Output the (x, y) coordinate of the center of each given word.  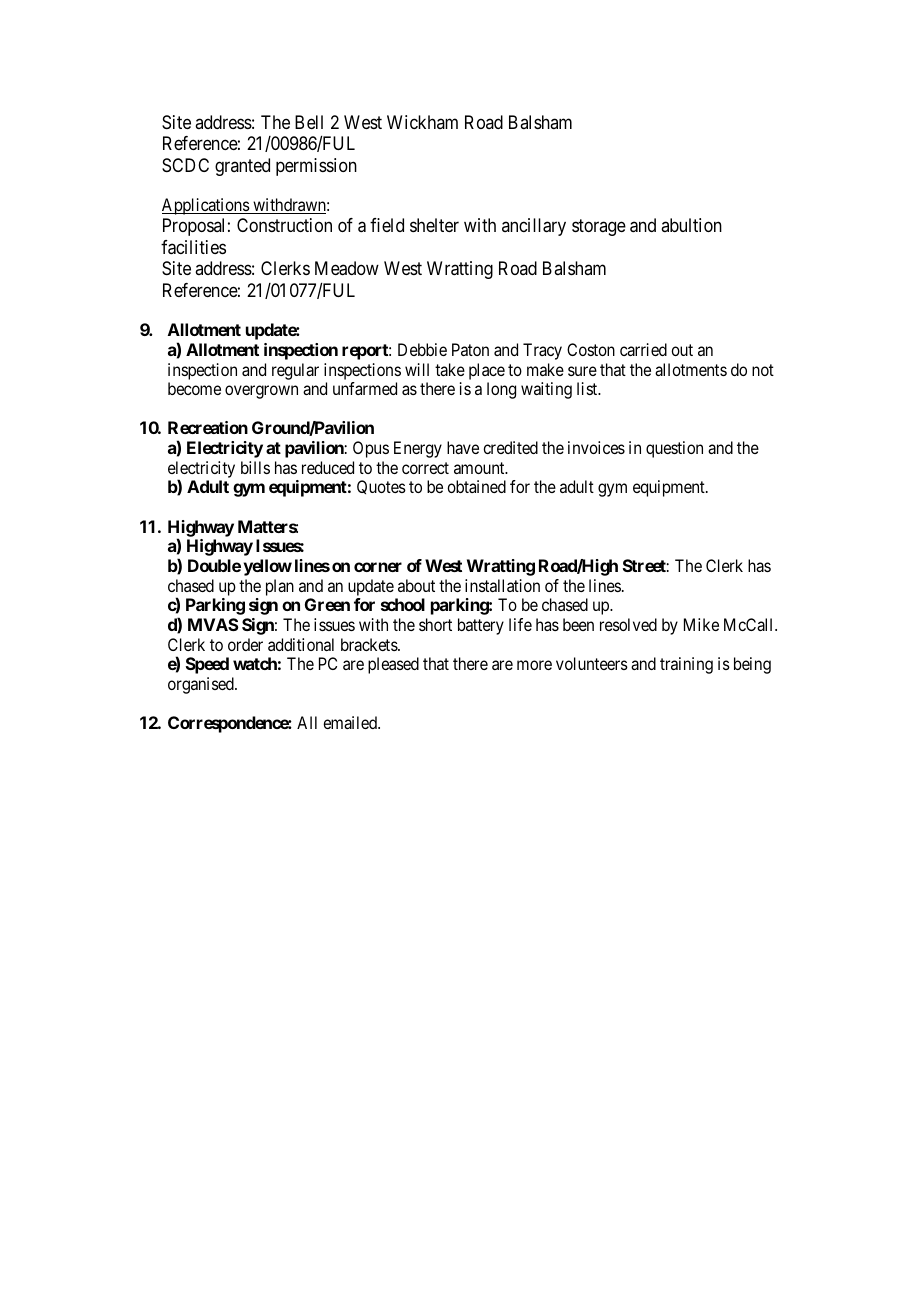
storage (599, 228)
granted (242, 167)
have (463, 447)
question (674, 449)
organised (202, 685)
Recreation (208, 427)
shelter (434, 225)
